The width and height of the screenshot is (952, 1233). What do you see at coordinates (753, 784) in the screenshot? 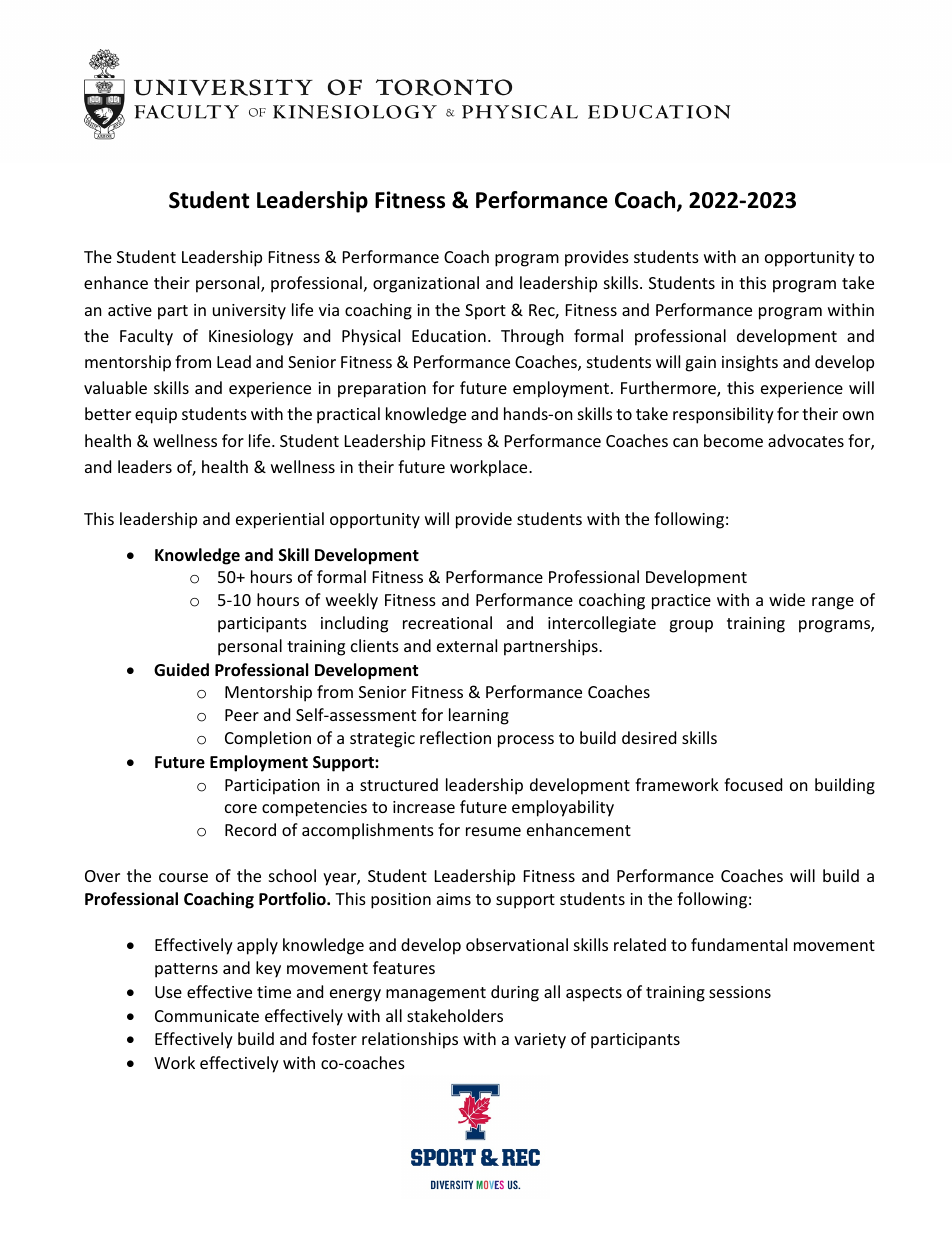
I see `focused` at bounding box center [753, 784].
